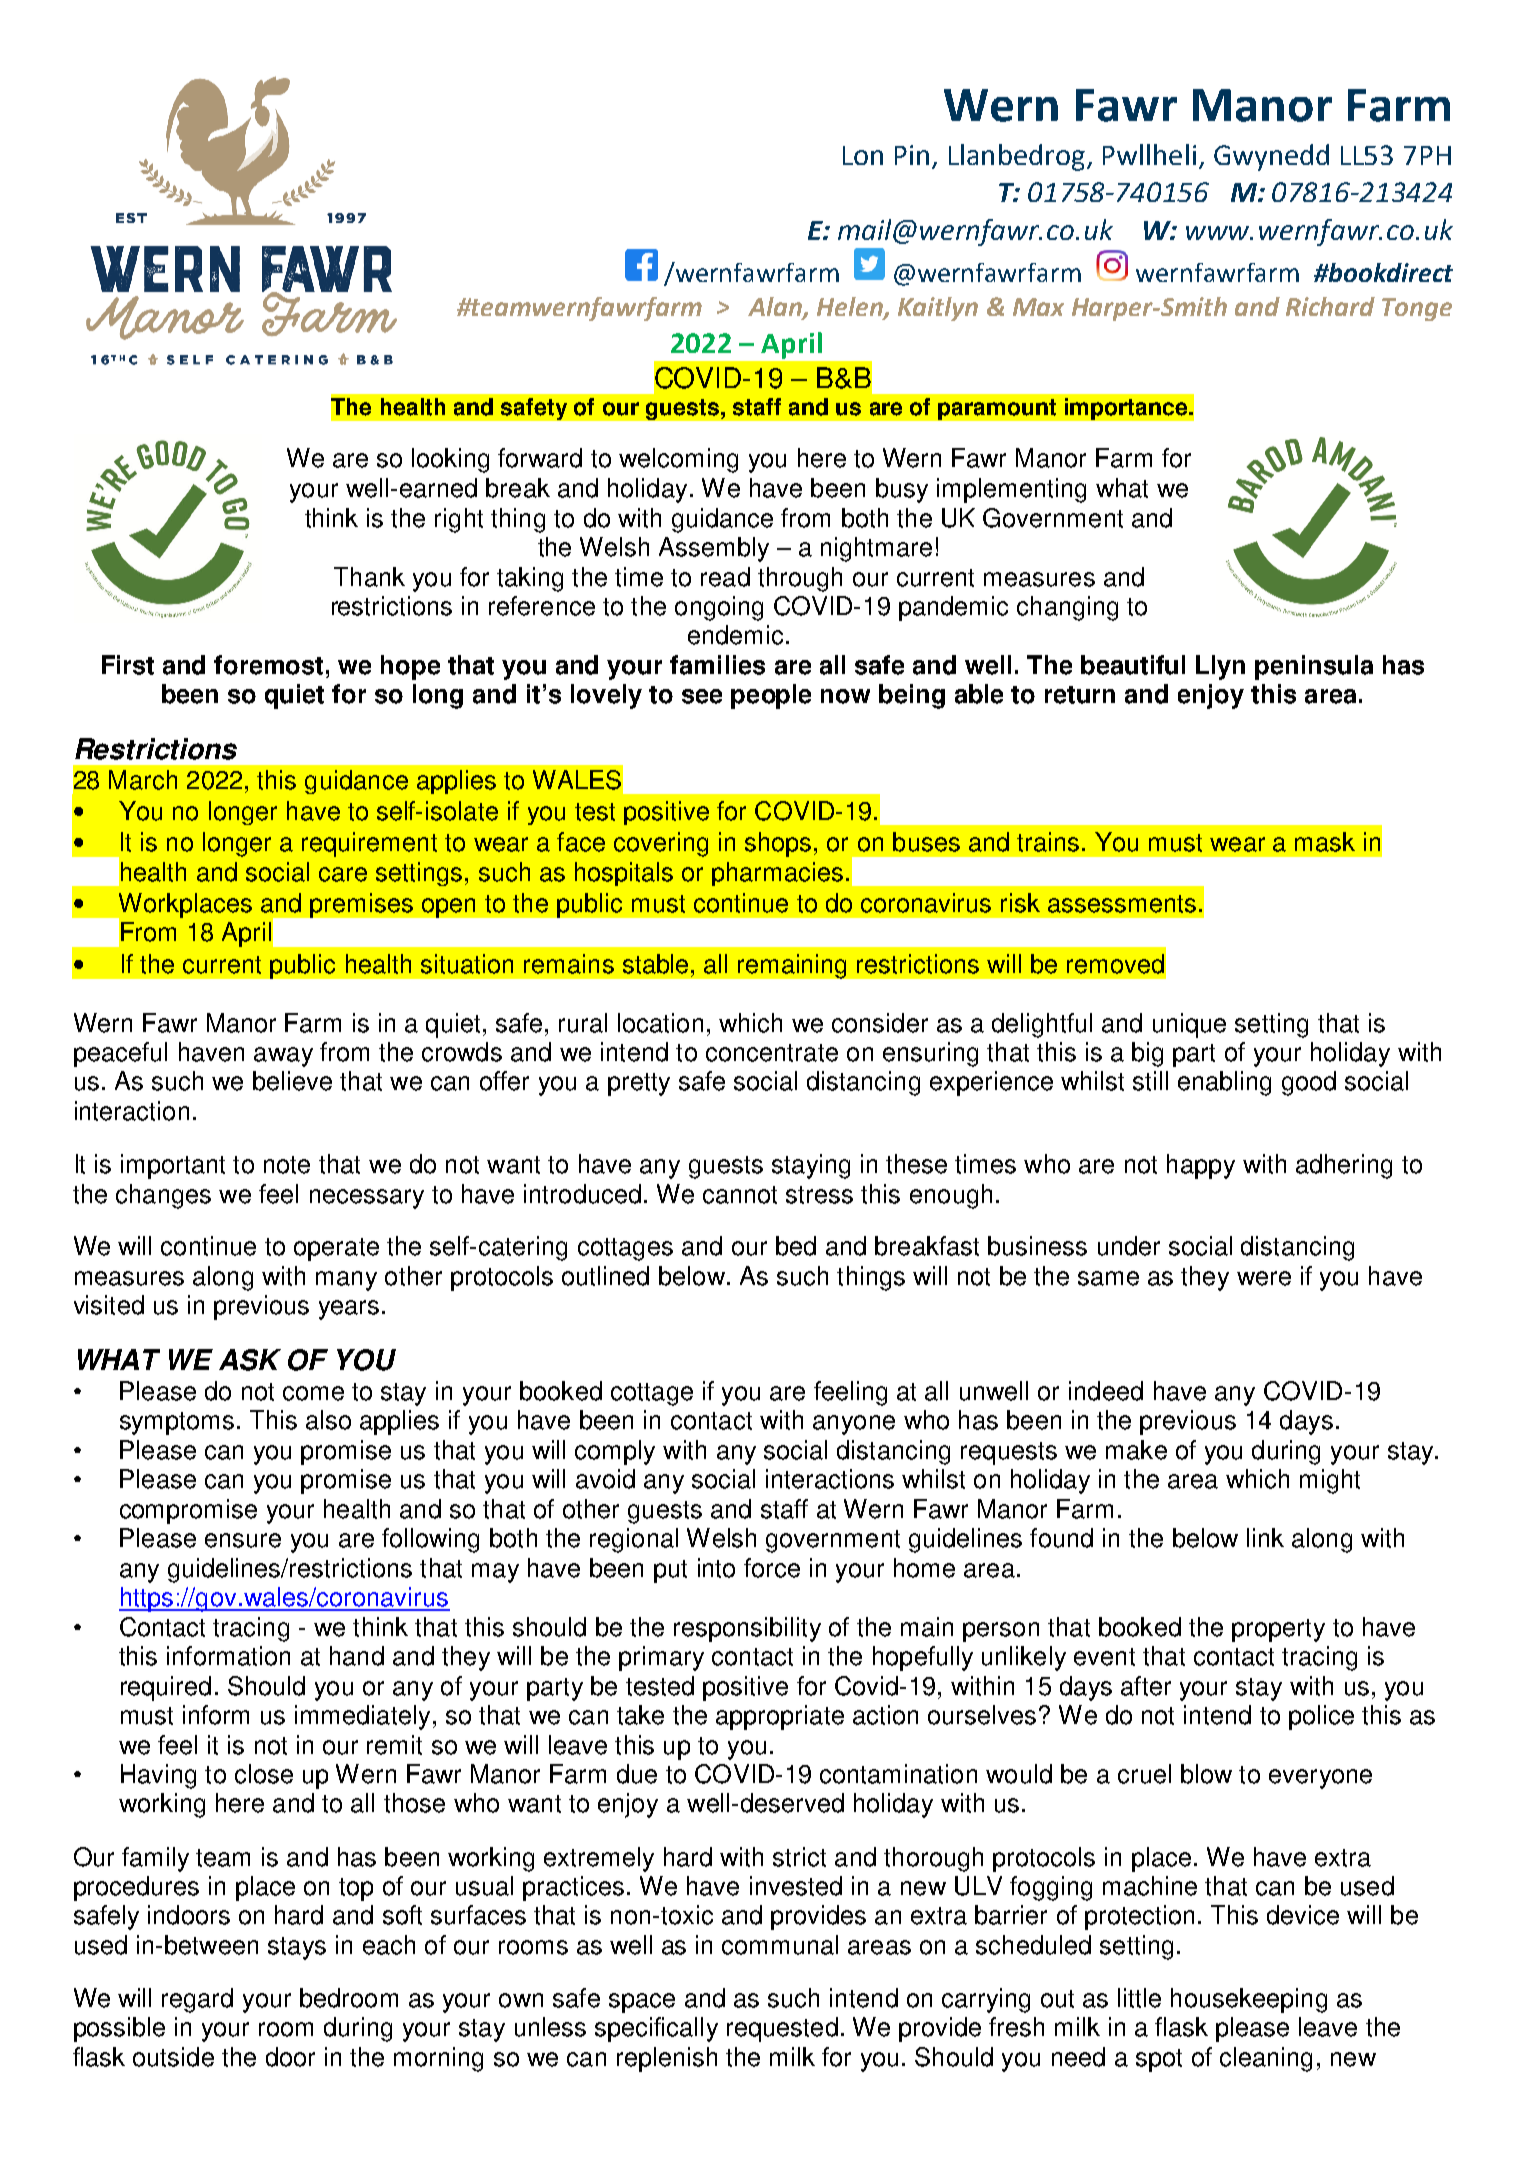  What do you see at coordinates (450, 460) in the page?
I see `looking` at bounding box center [450, 460].
